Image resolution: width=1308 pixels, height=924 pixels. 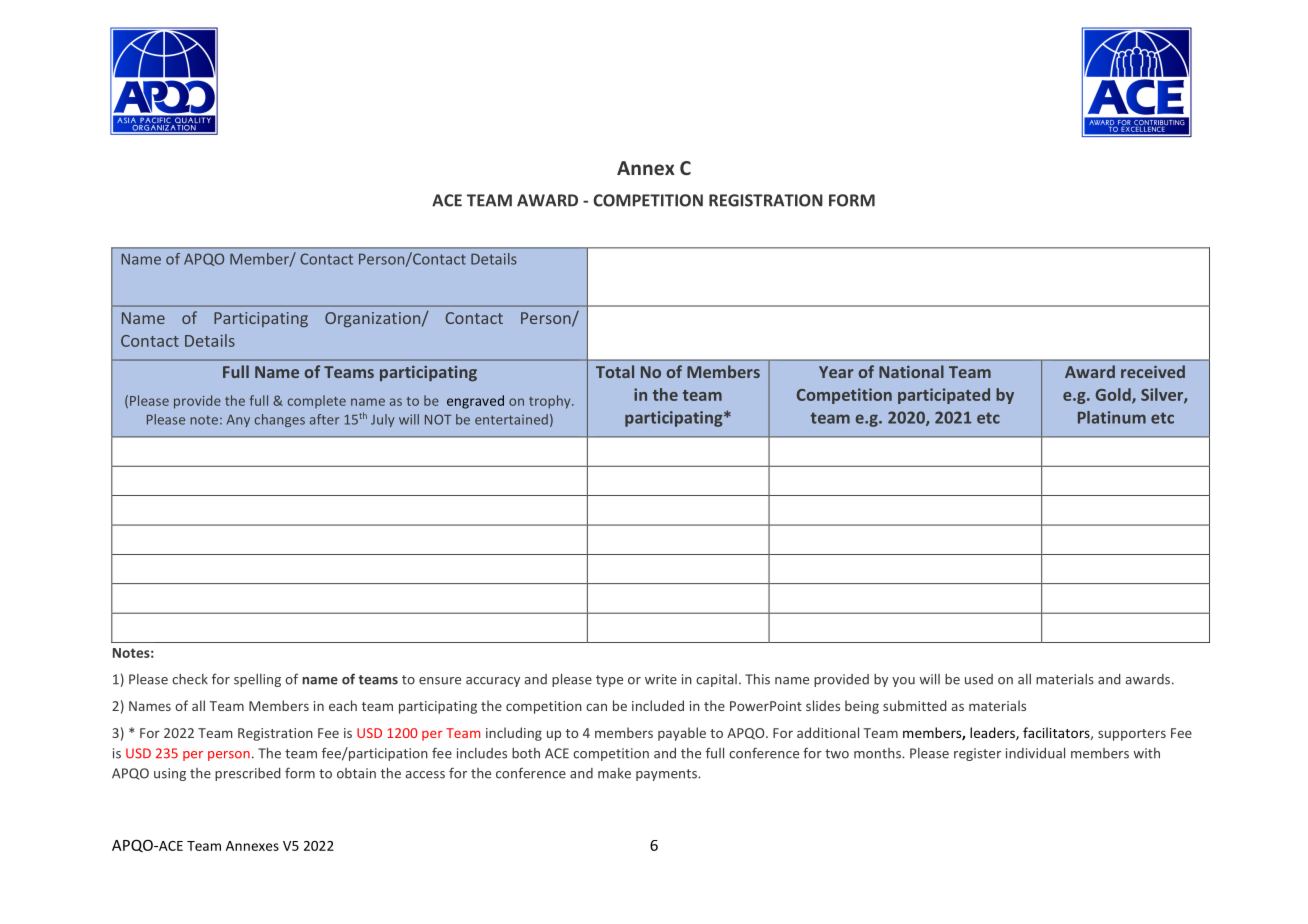 What do you see at coordinates (317, 401) in the screenshot?
I see `complete` at bounding box center [317, 401].
